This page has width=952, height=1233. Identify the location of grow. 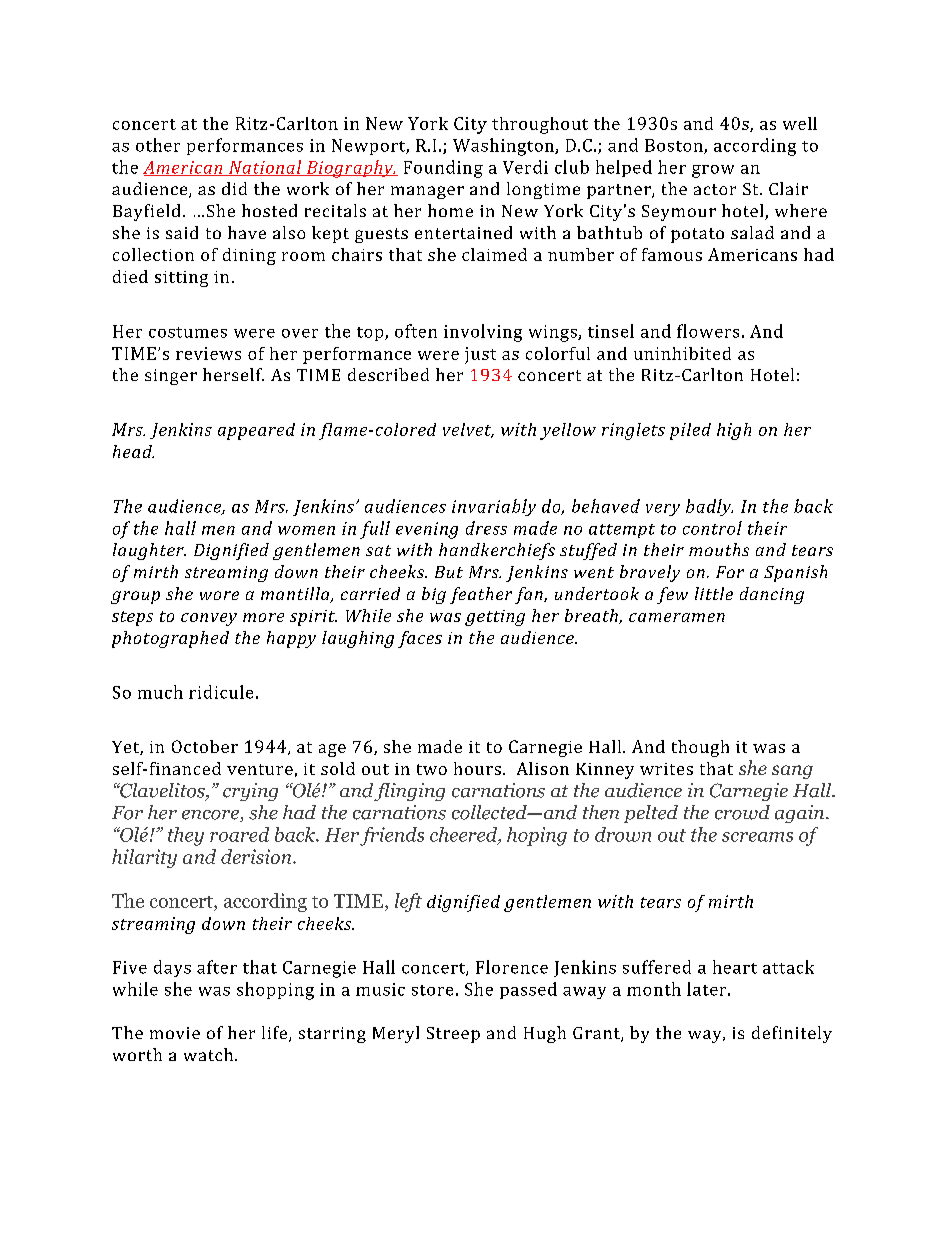
(713, 171).
